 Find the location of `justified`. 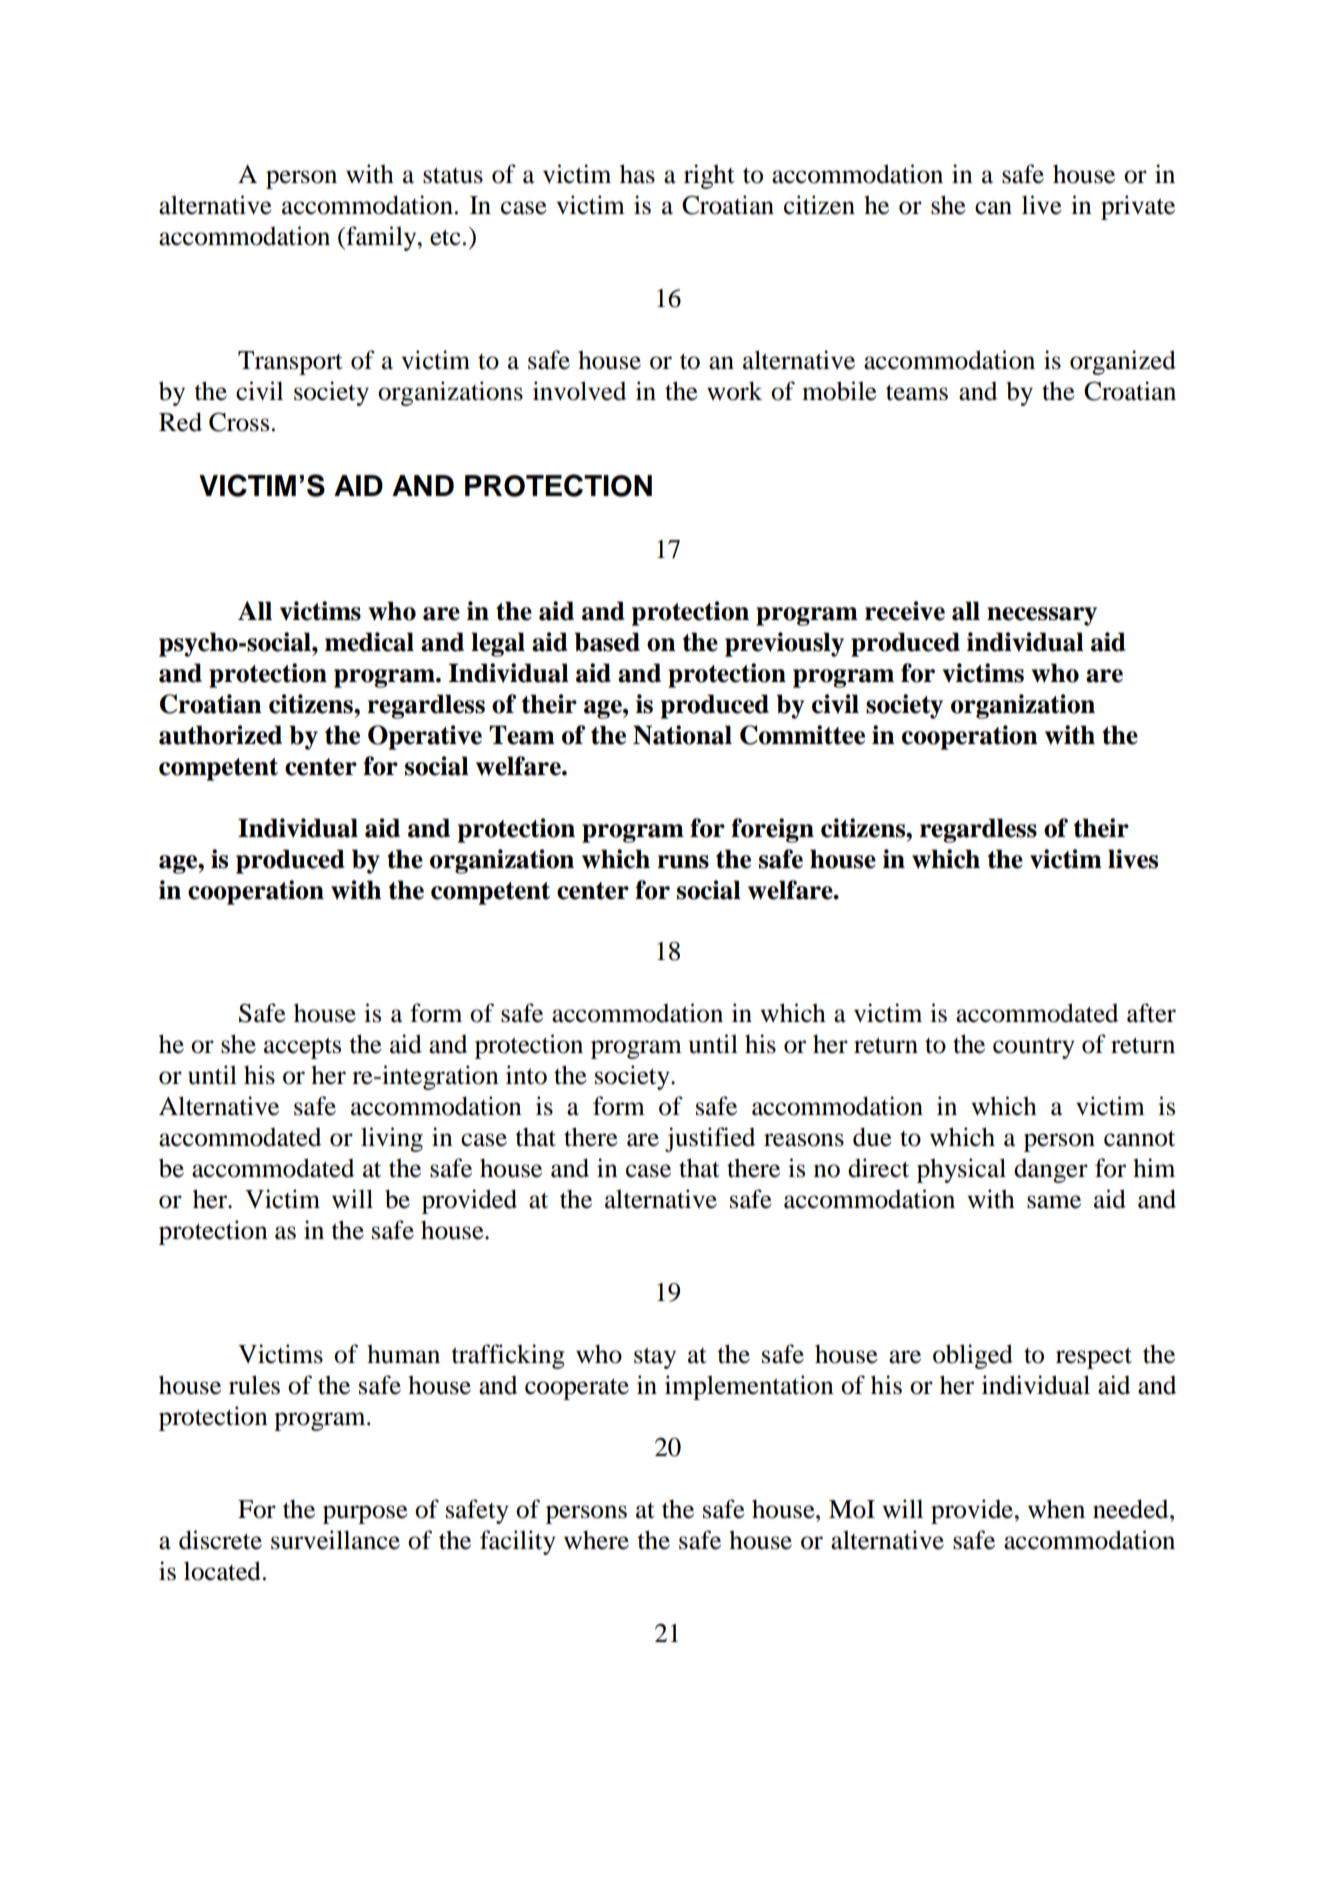

justified is located at coordinates (710, 1139).
